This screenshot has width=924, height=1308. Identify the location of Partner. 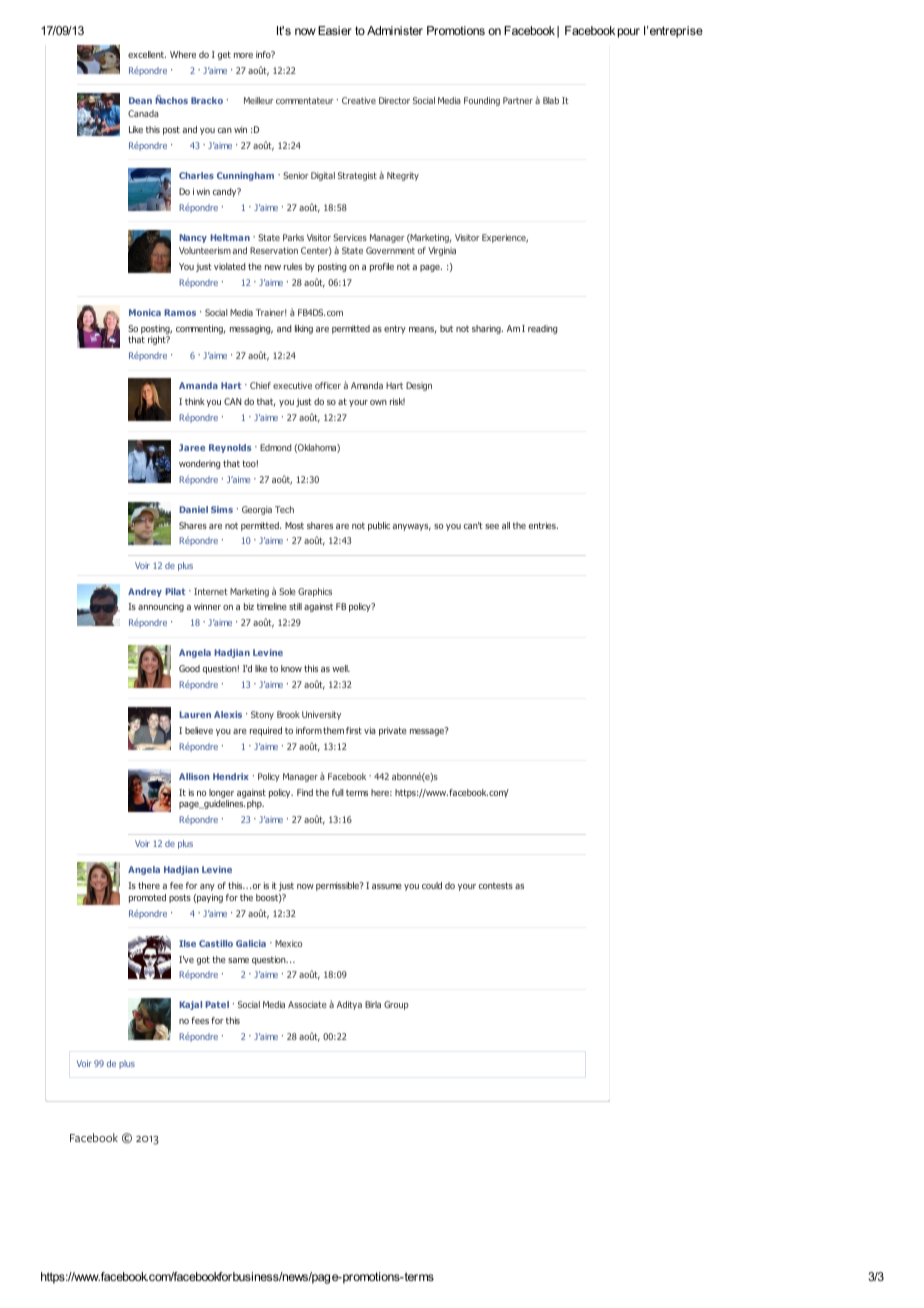
(518, 100).
